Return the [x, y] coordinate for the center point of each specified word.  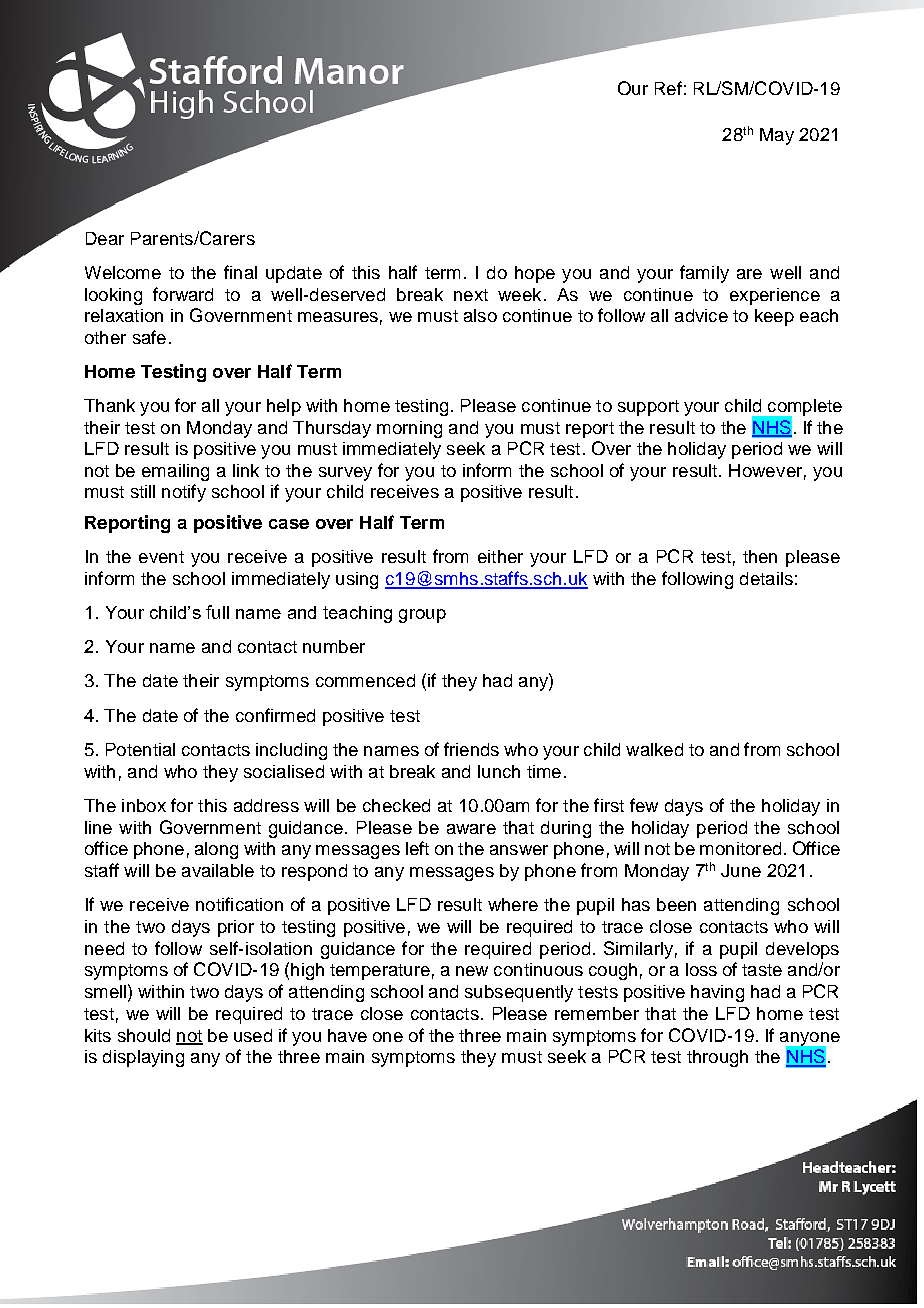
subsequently [519, 993]
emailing [175, 472]
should [144, 1035]
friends [471, 749]
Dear [105, 238]
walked [654, 749]
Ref [668, 88]
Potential [140, 749]
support [648, 408]
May [777, 136]
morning [409, 429]
